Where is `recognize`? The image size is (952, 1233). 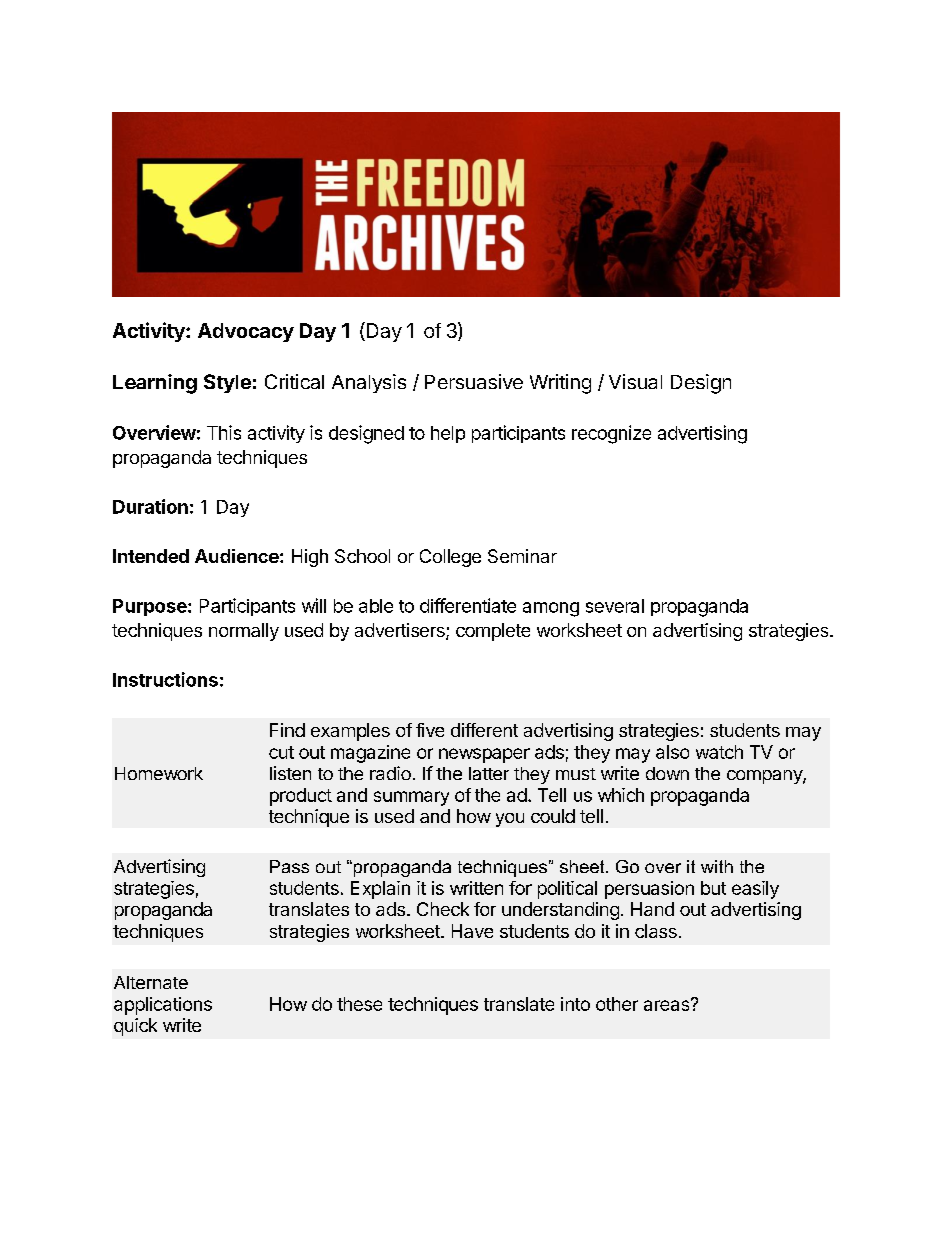 recognize is located at coordinates (611, 434).
